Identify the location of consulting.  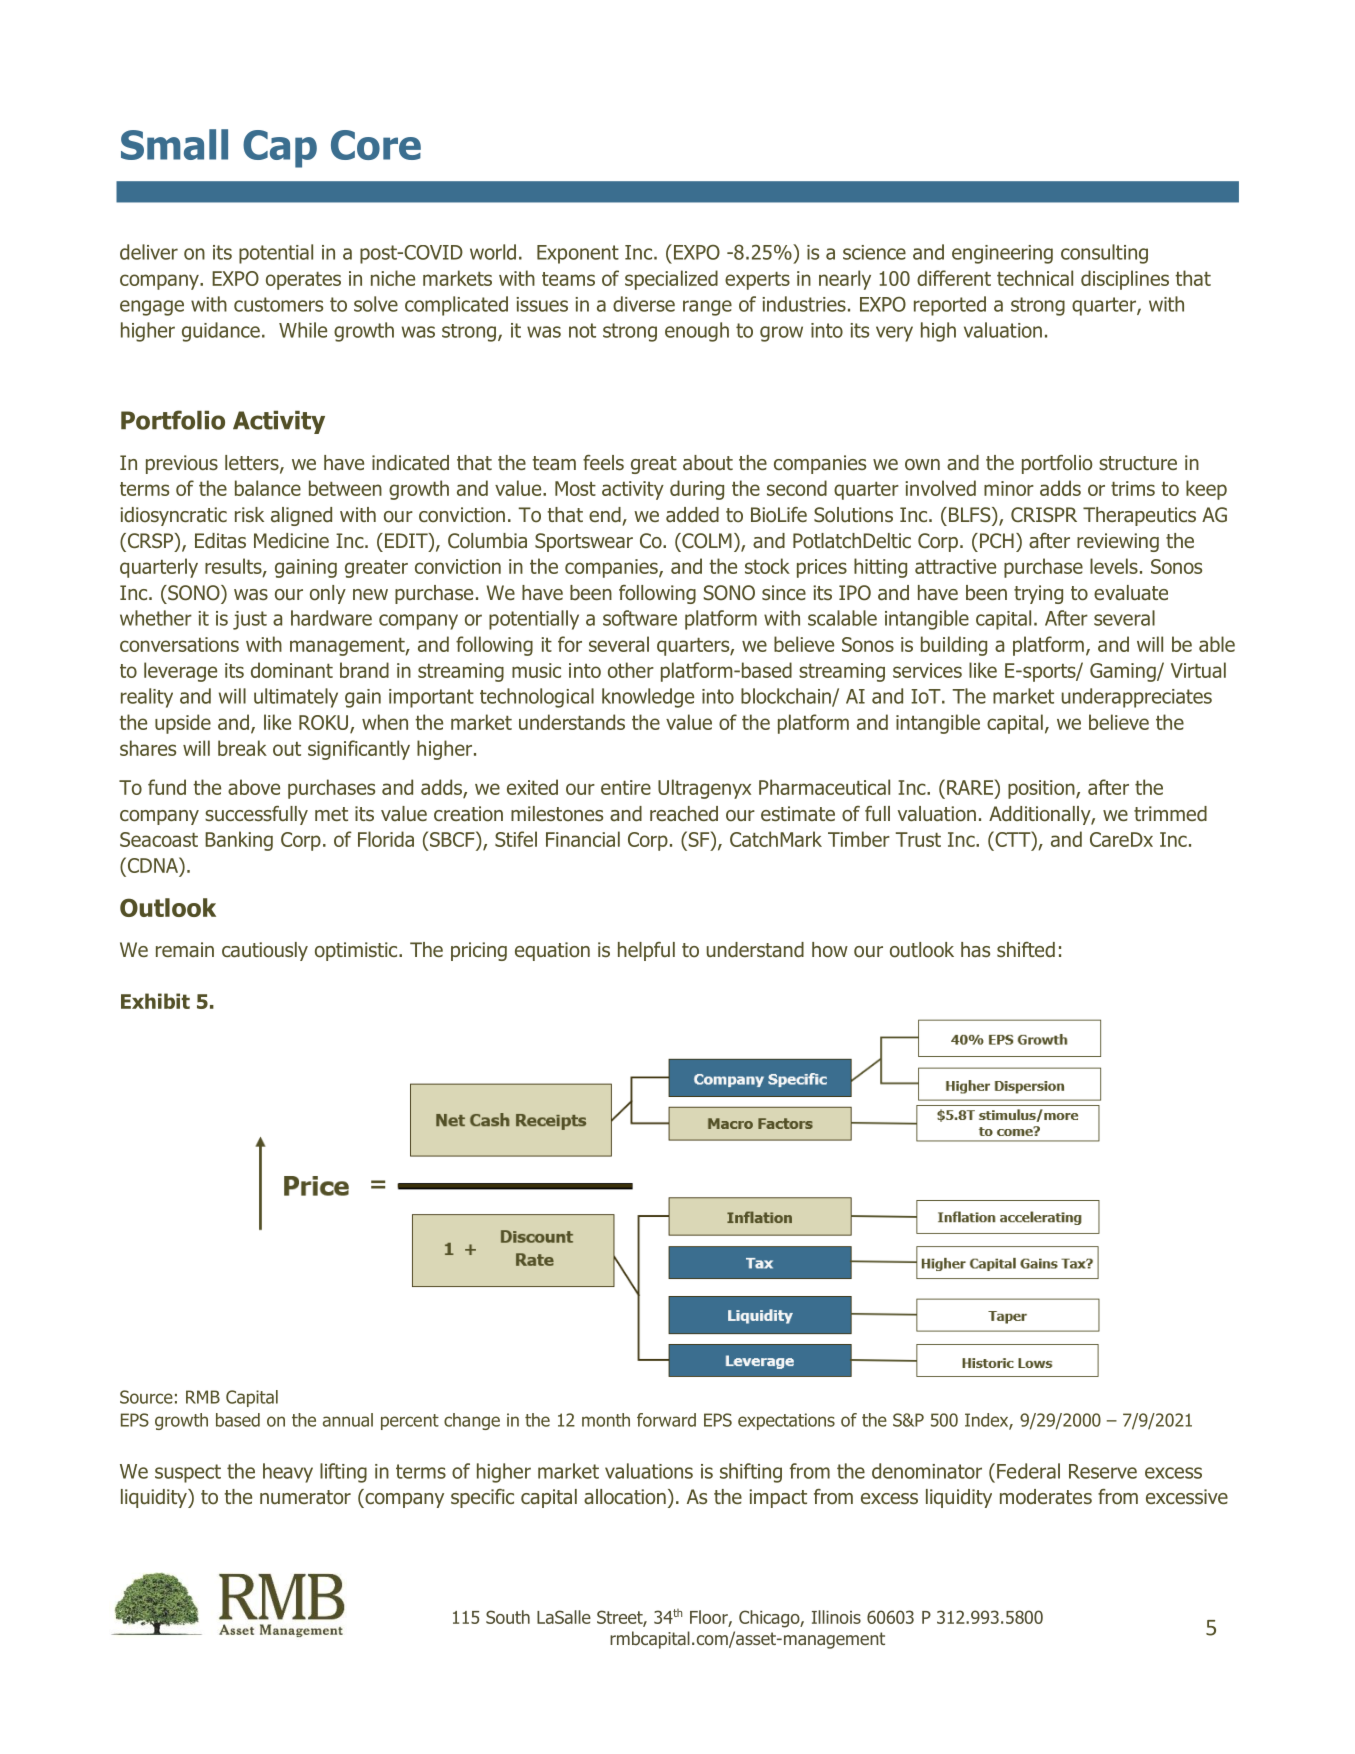
(1104, 254).
